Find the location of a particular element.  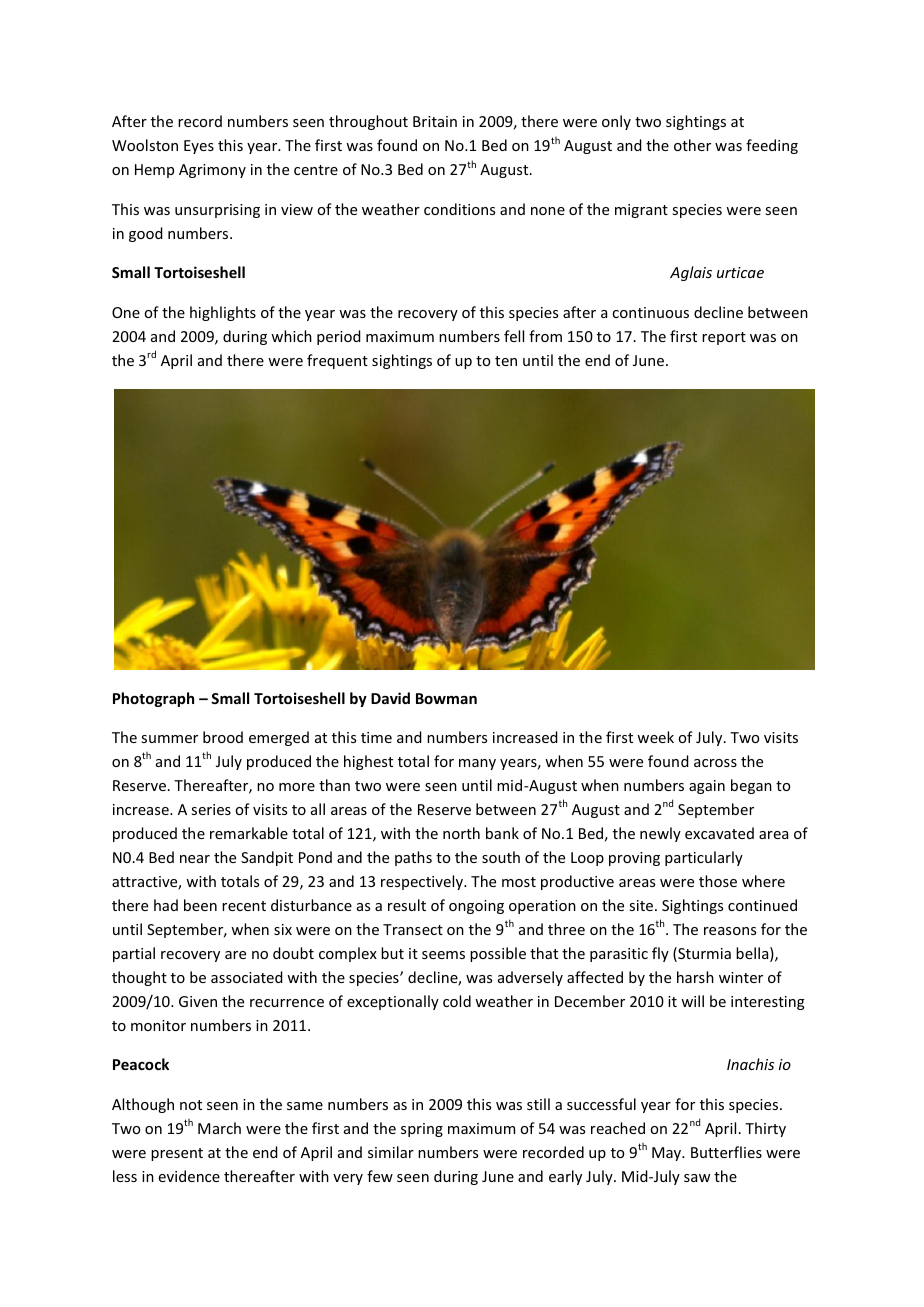

week is located at coordinates (655, 737).
